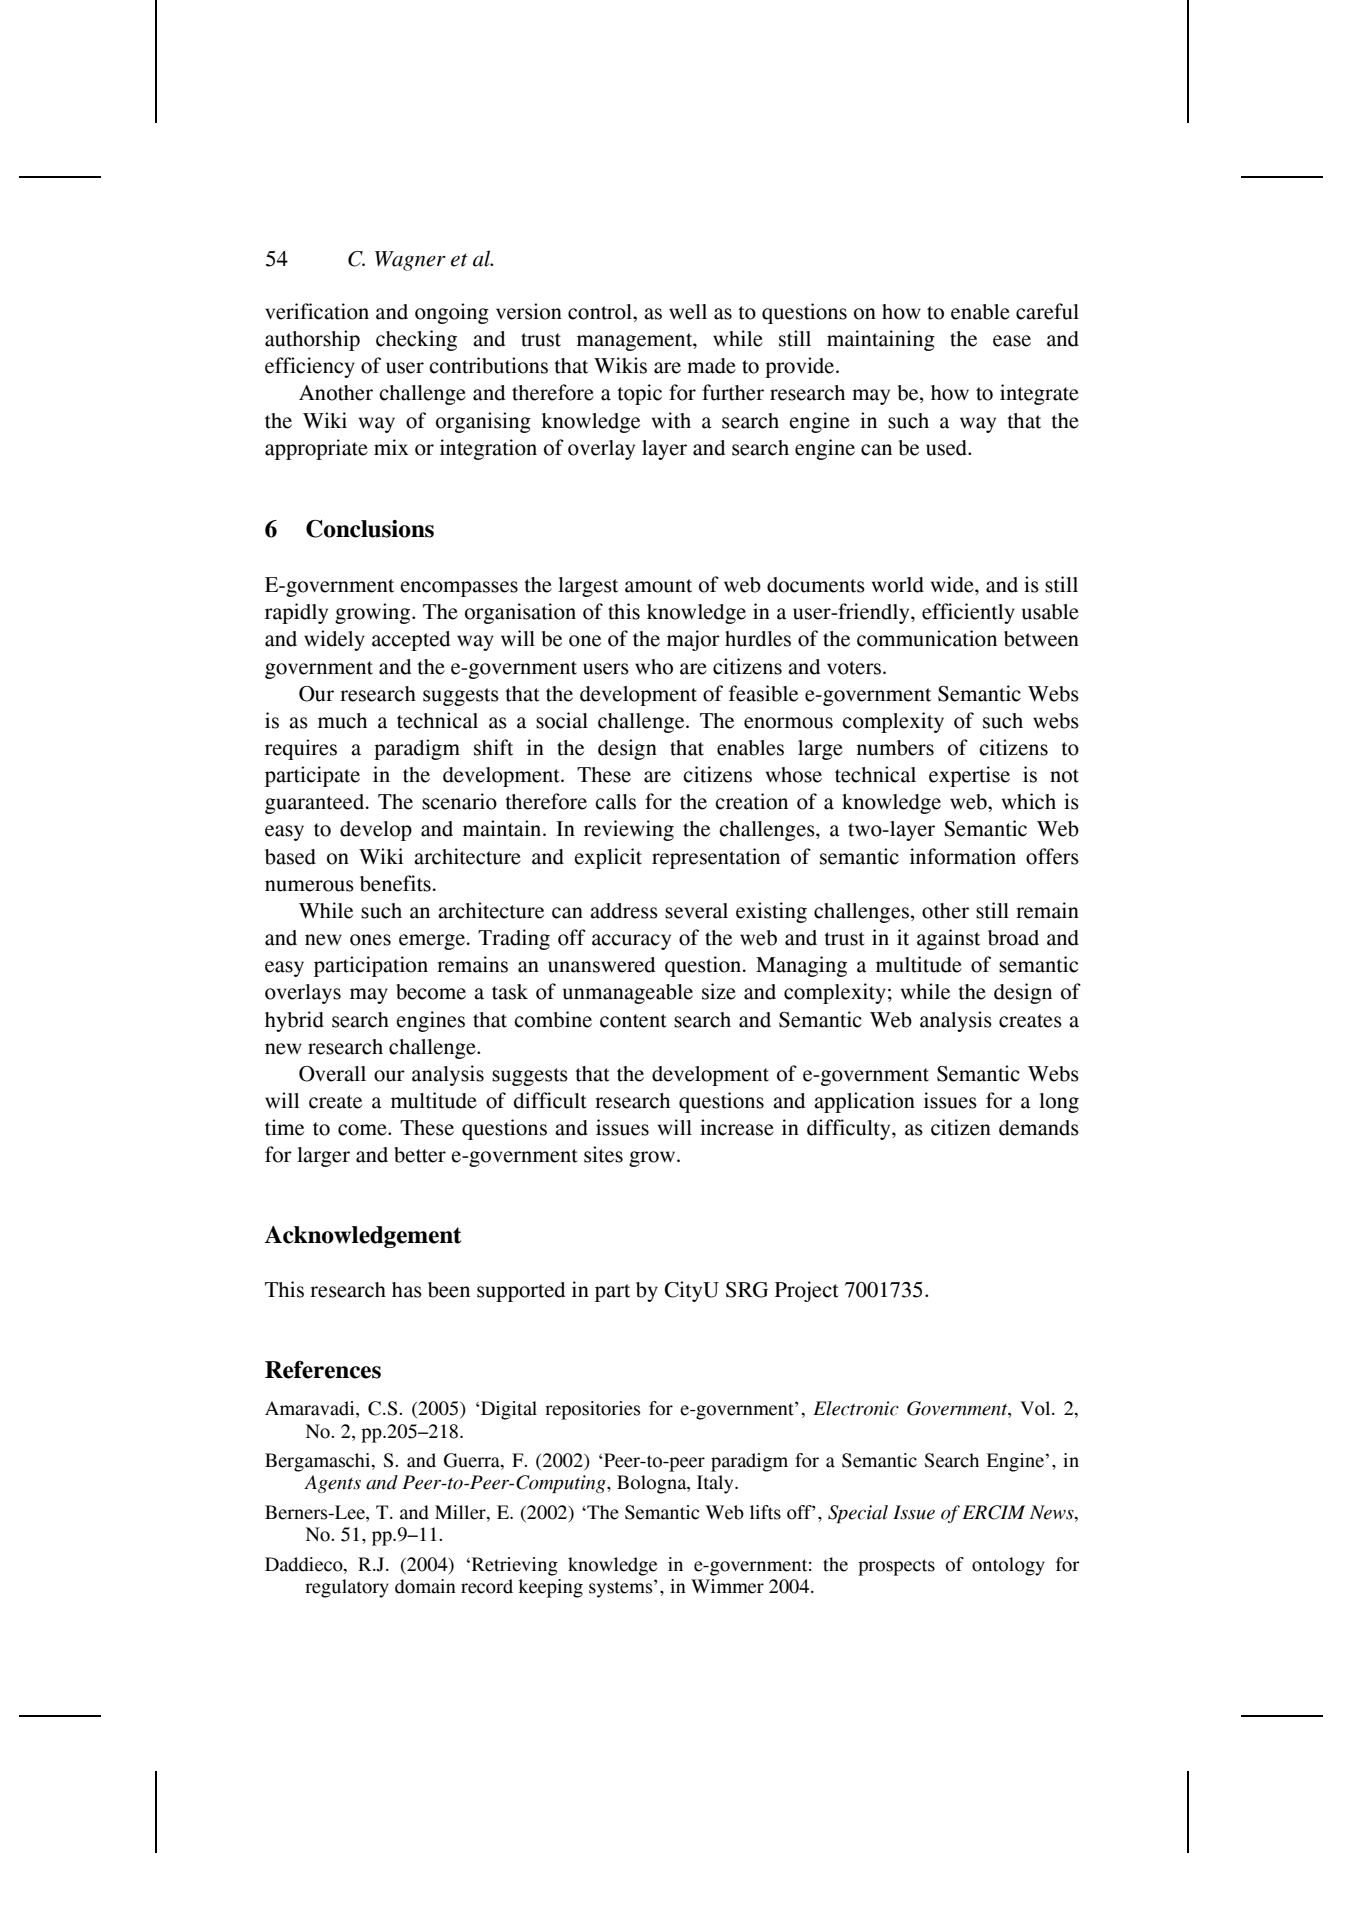 This image has height=1905, width=1346. What do you see at coordinates (948, 939) in the image?
I see `against` at bounding box center [948, 939].
